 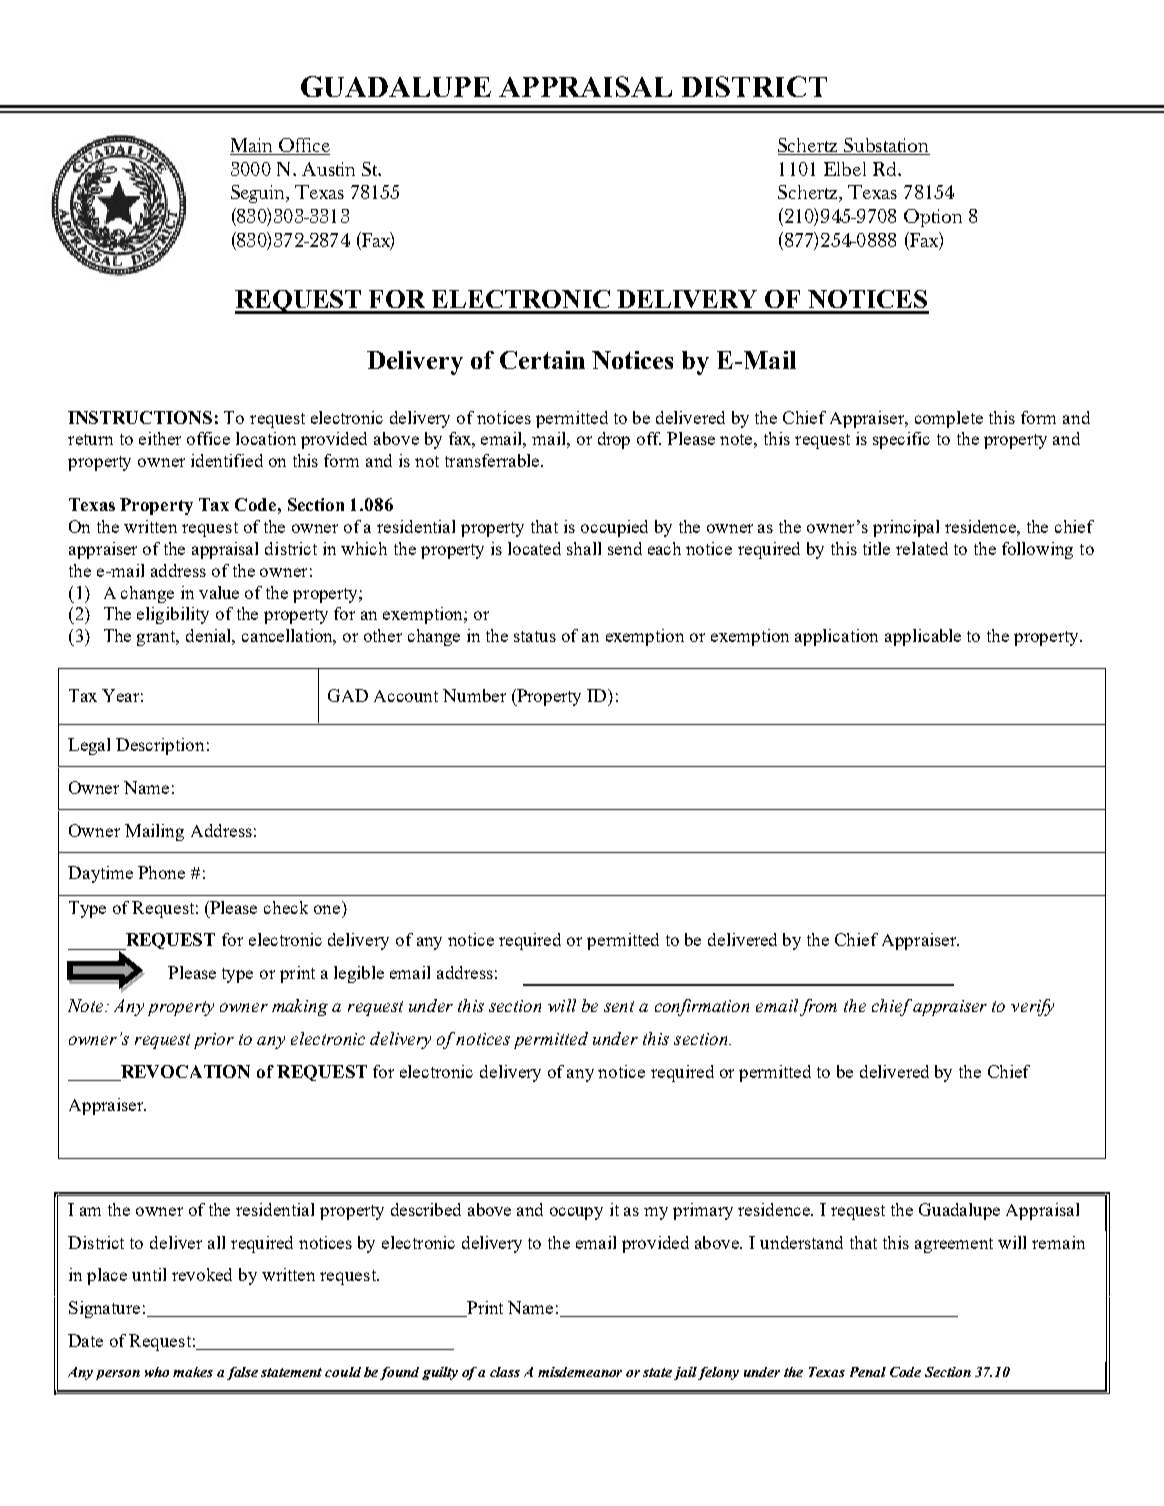 What do you see at coordinates (923, 637) in the screenshot?
I see `applicable` at bounding box center [923, 637].
